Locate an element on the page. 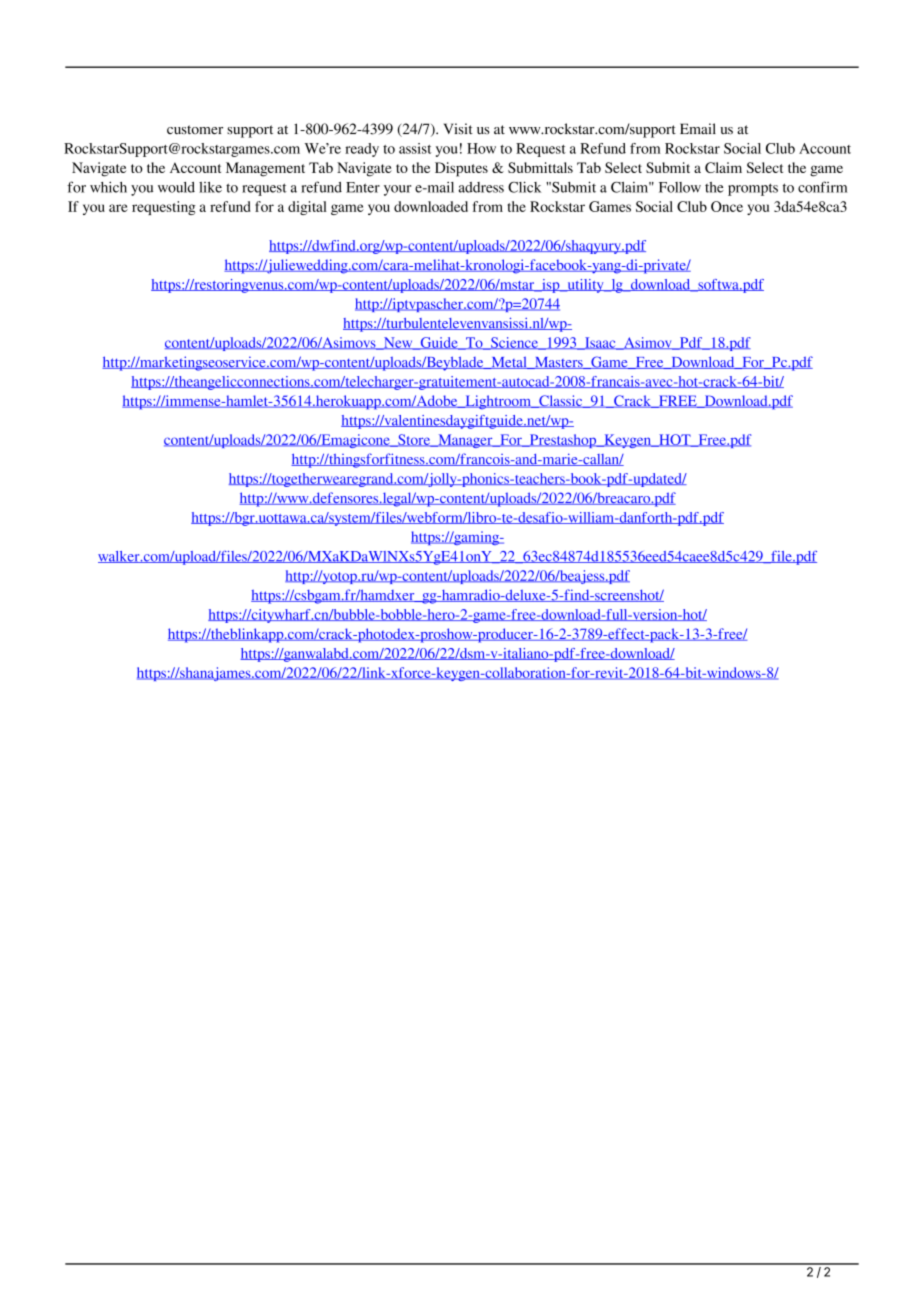 This page has height=1308, width=924. ready is located at coordinates (362, 150).
